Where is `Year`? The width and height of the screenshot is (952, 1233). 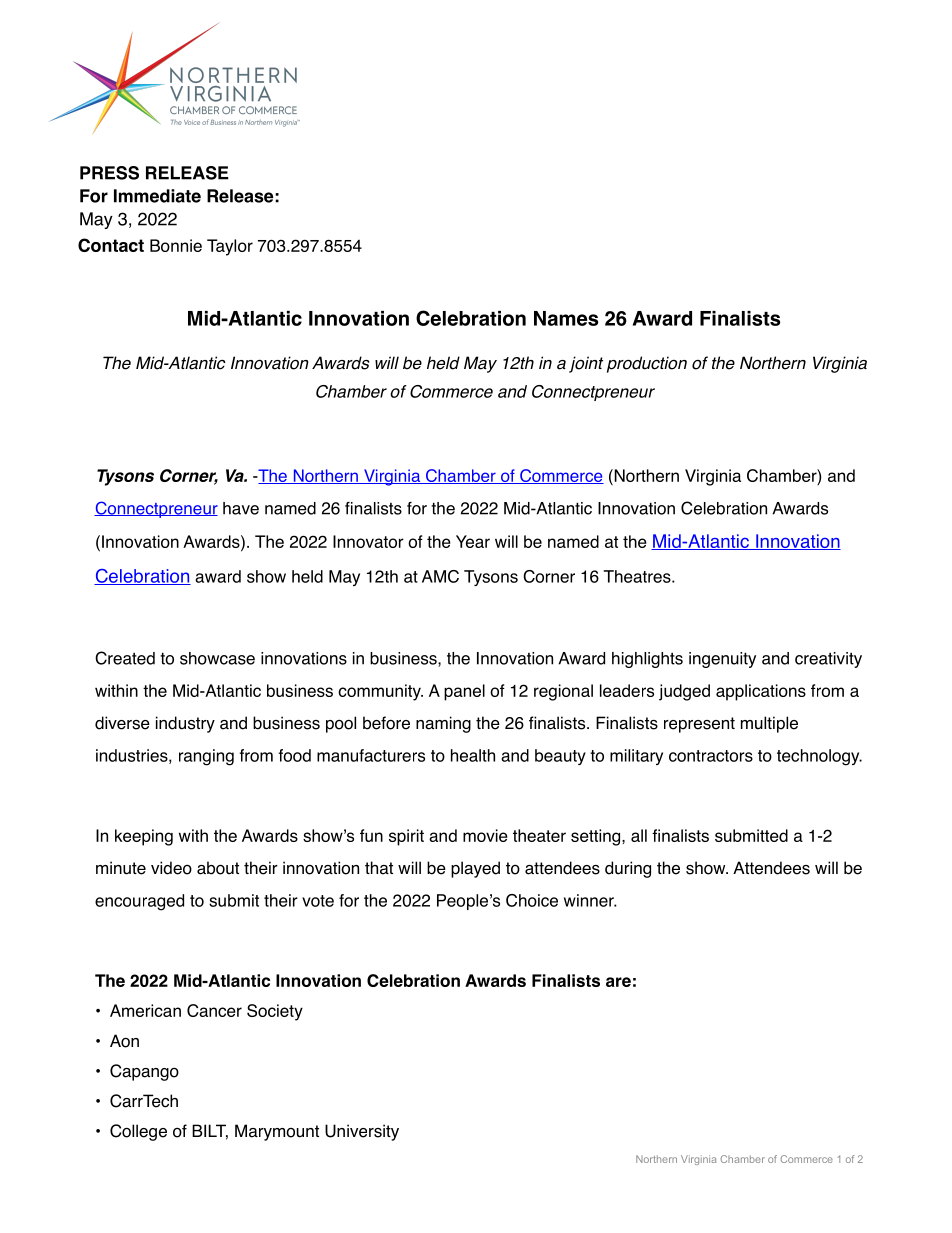 Year is located at coordinates (473, 541).
